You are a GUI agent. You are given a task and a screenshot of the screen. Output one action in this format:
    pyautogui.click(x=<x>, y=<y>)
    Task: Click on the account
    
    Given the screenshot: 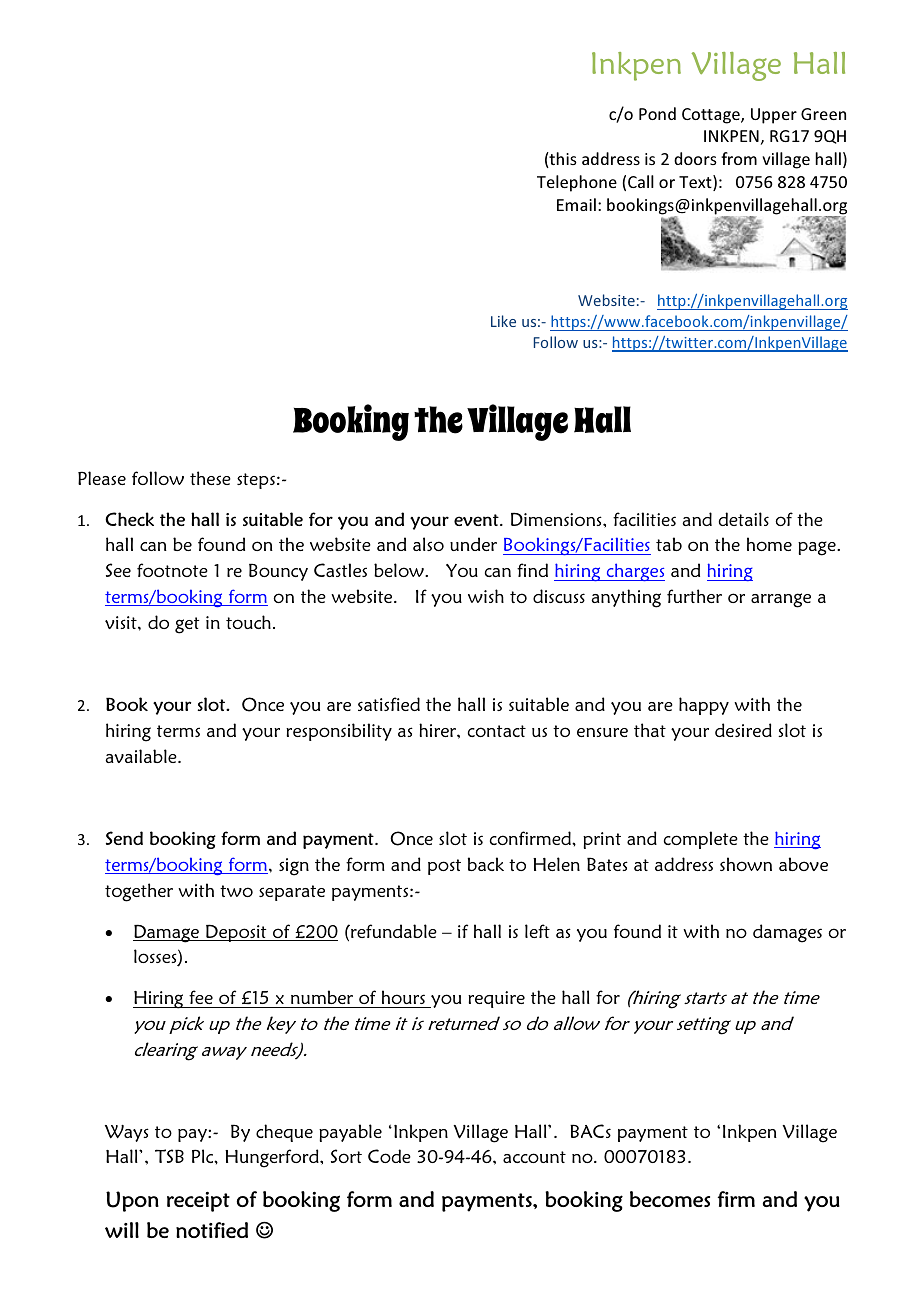 What is the action you would take?
    pyautogui.click(x=534, y=1157)
